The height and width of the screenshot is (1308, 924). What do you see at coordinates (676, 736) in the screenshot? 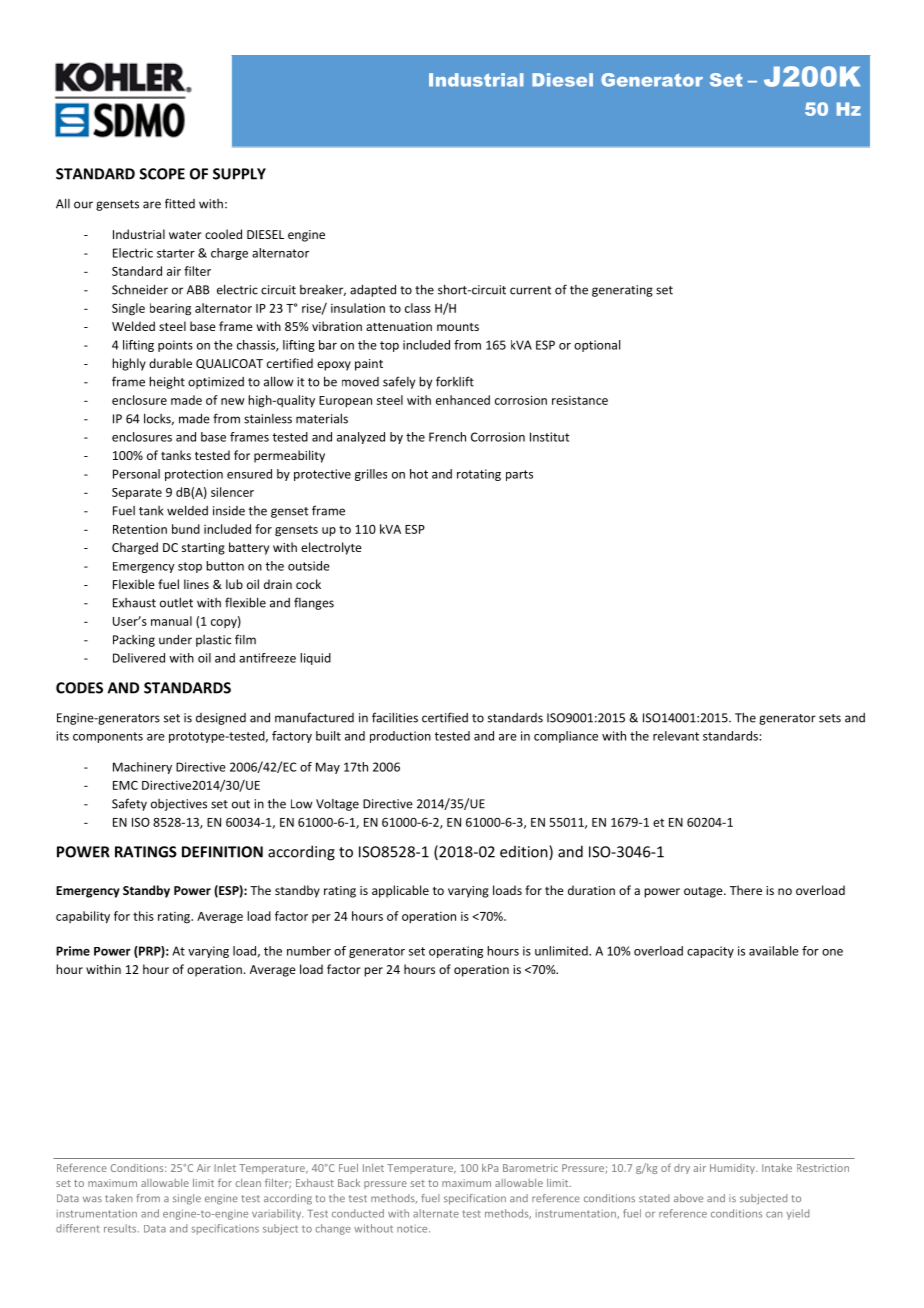
I see `relevant` at bounding box center [676, 736].
